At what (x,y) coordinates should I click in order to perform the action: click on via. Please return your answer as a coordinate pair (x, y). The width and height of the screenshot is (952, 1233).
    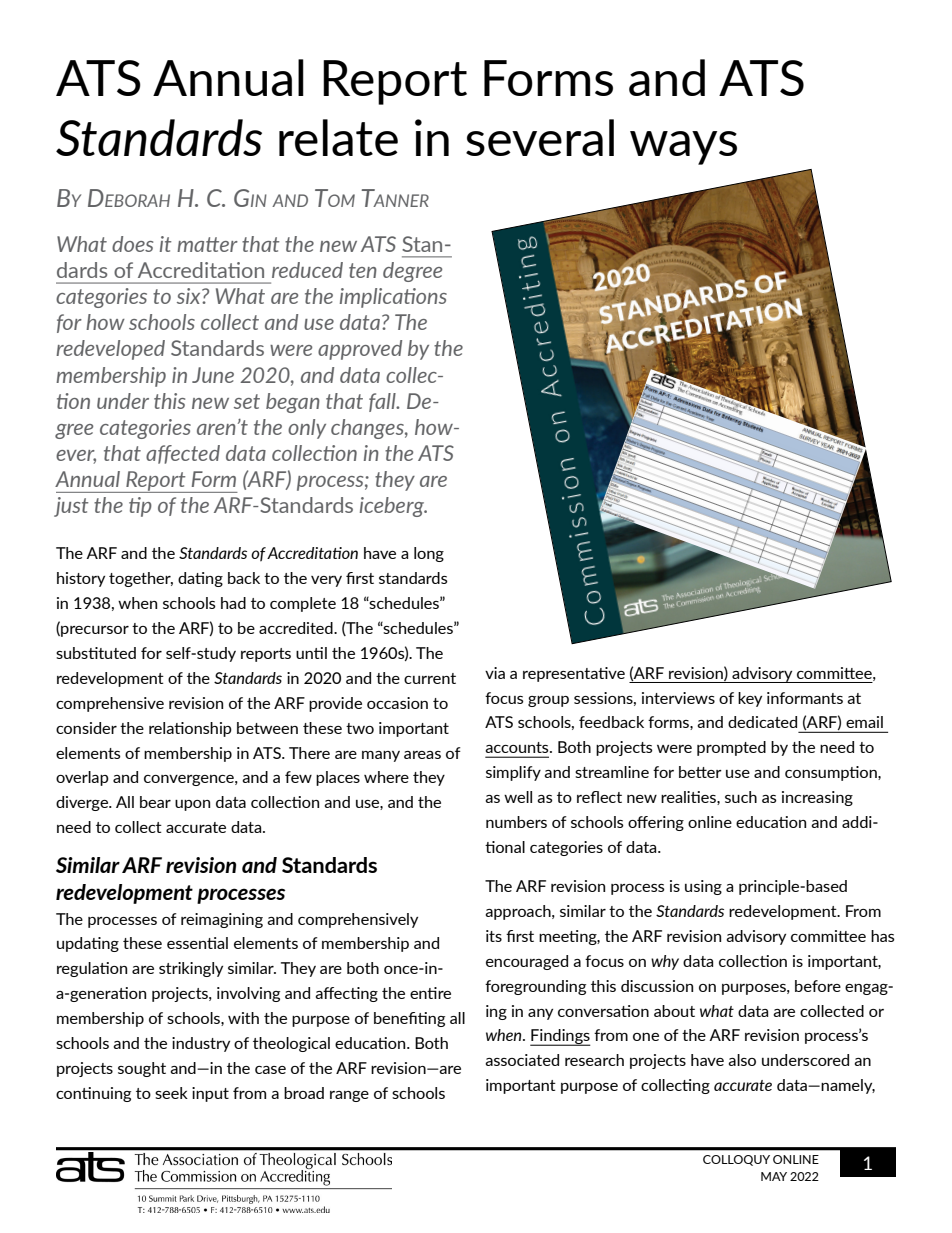
    Looking at the image, I should click on (495, 673).
